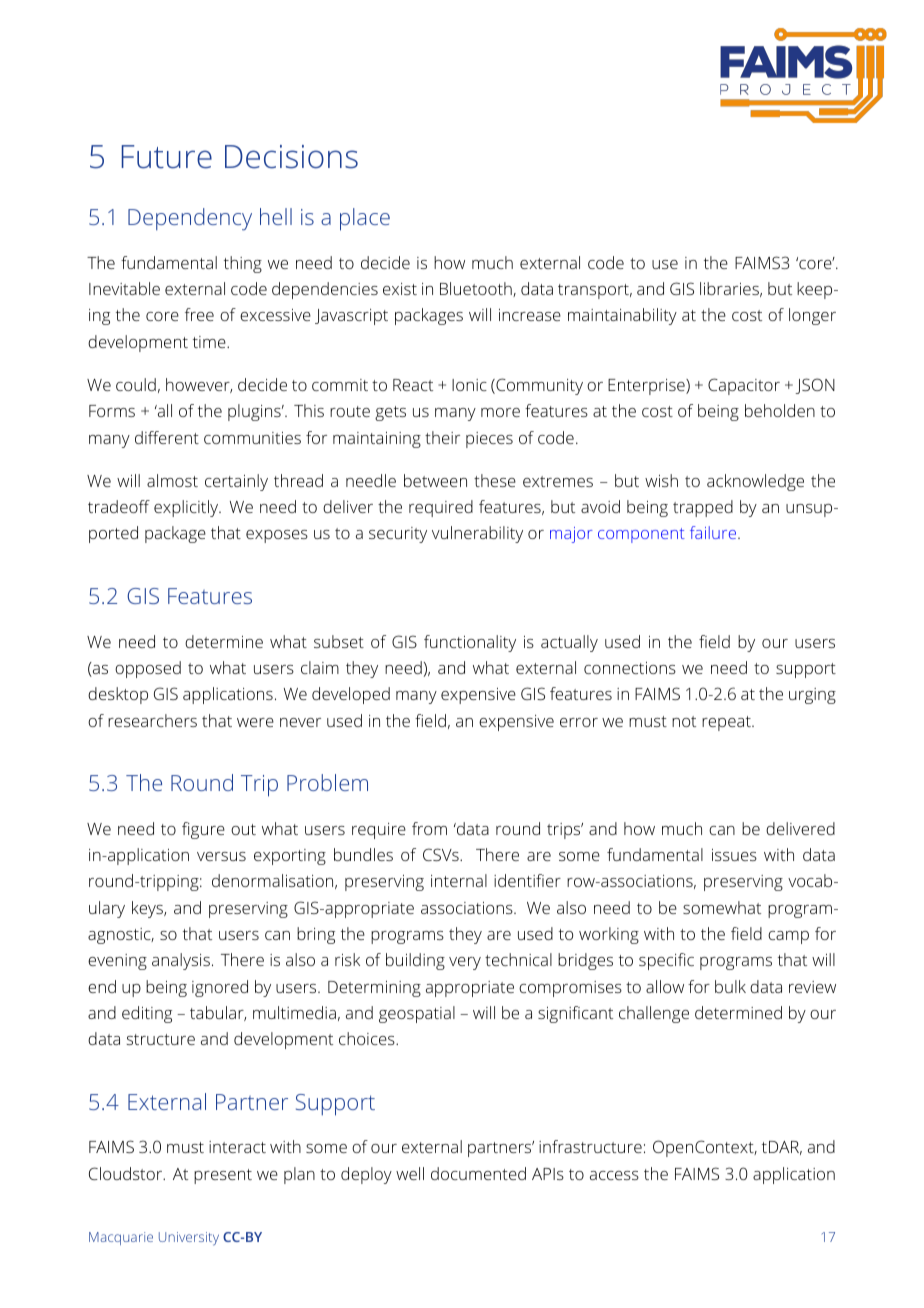  I want to click on longer, so click(812, 316).
